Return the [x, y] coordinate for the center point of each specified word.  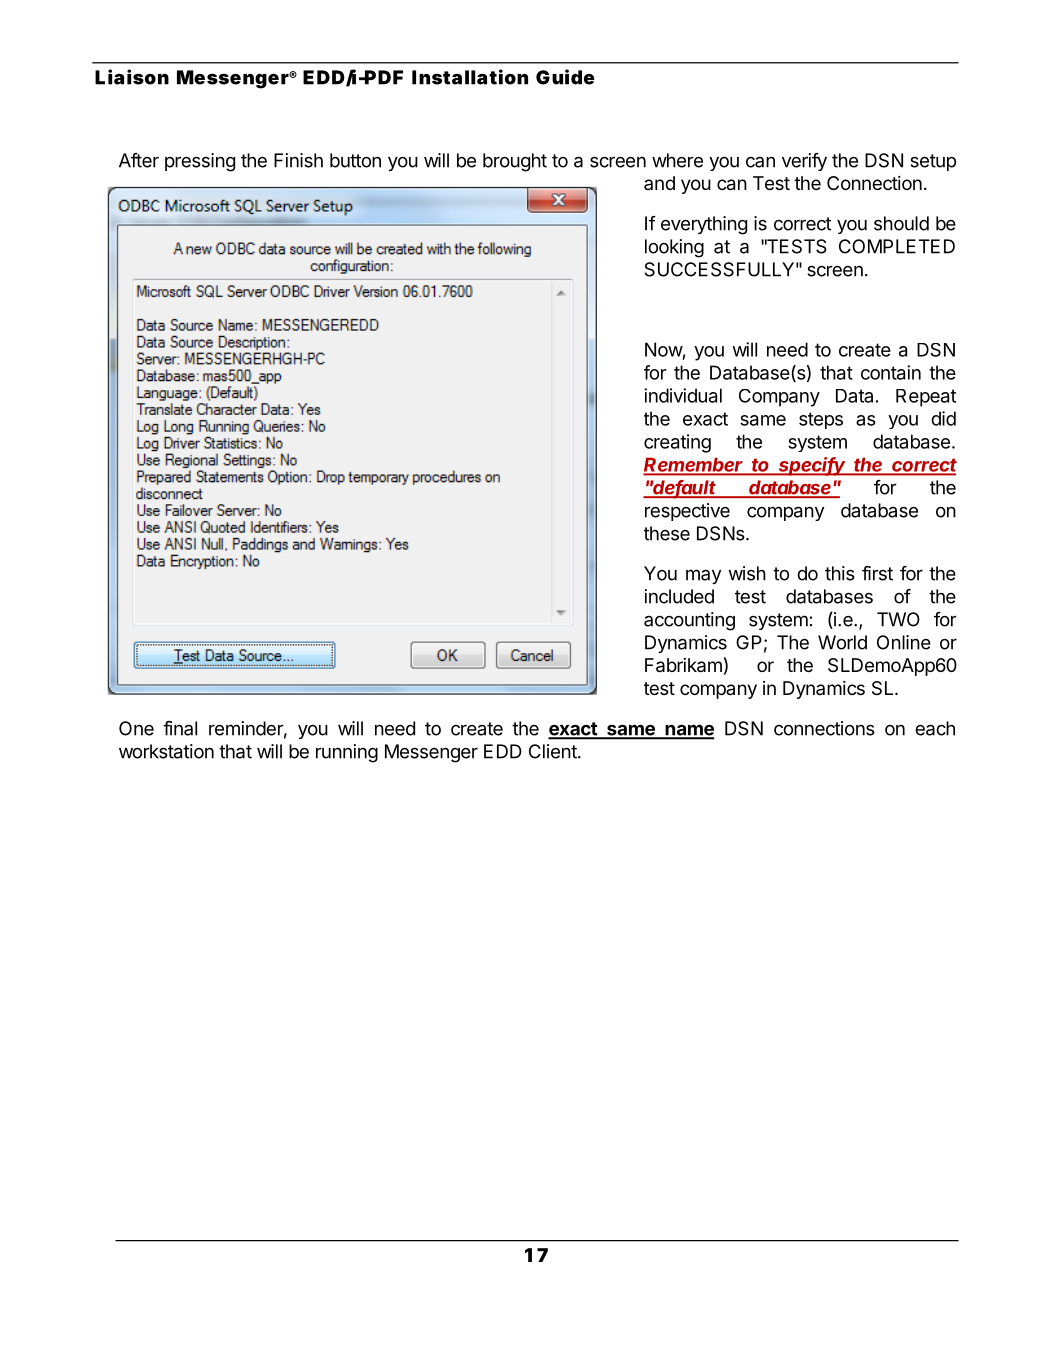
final [180, 728]
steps [821, 420]
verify [804, 162]
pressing [200, 162]
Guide [565, 77]
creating [677, 443]
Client [554, 751]
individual [683, 395]
